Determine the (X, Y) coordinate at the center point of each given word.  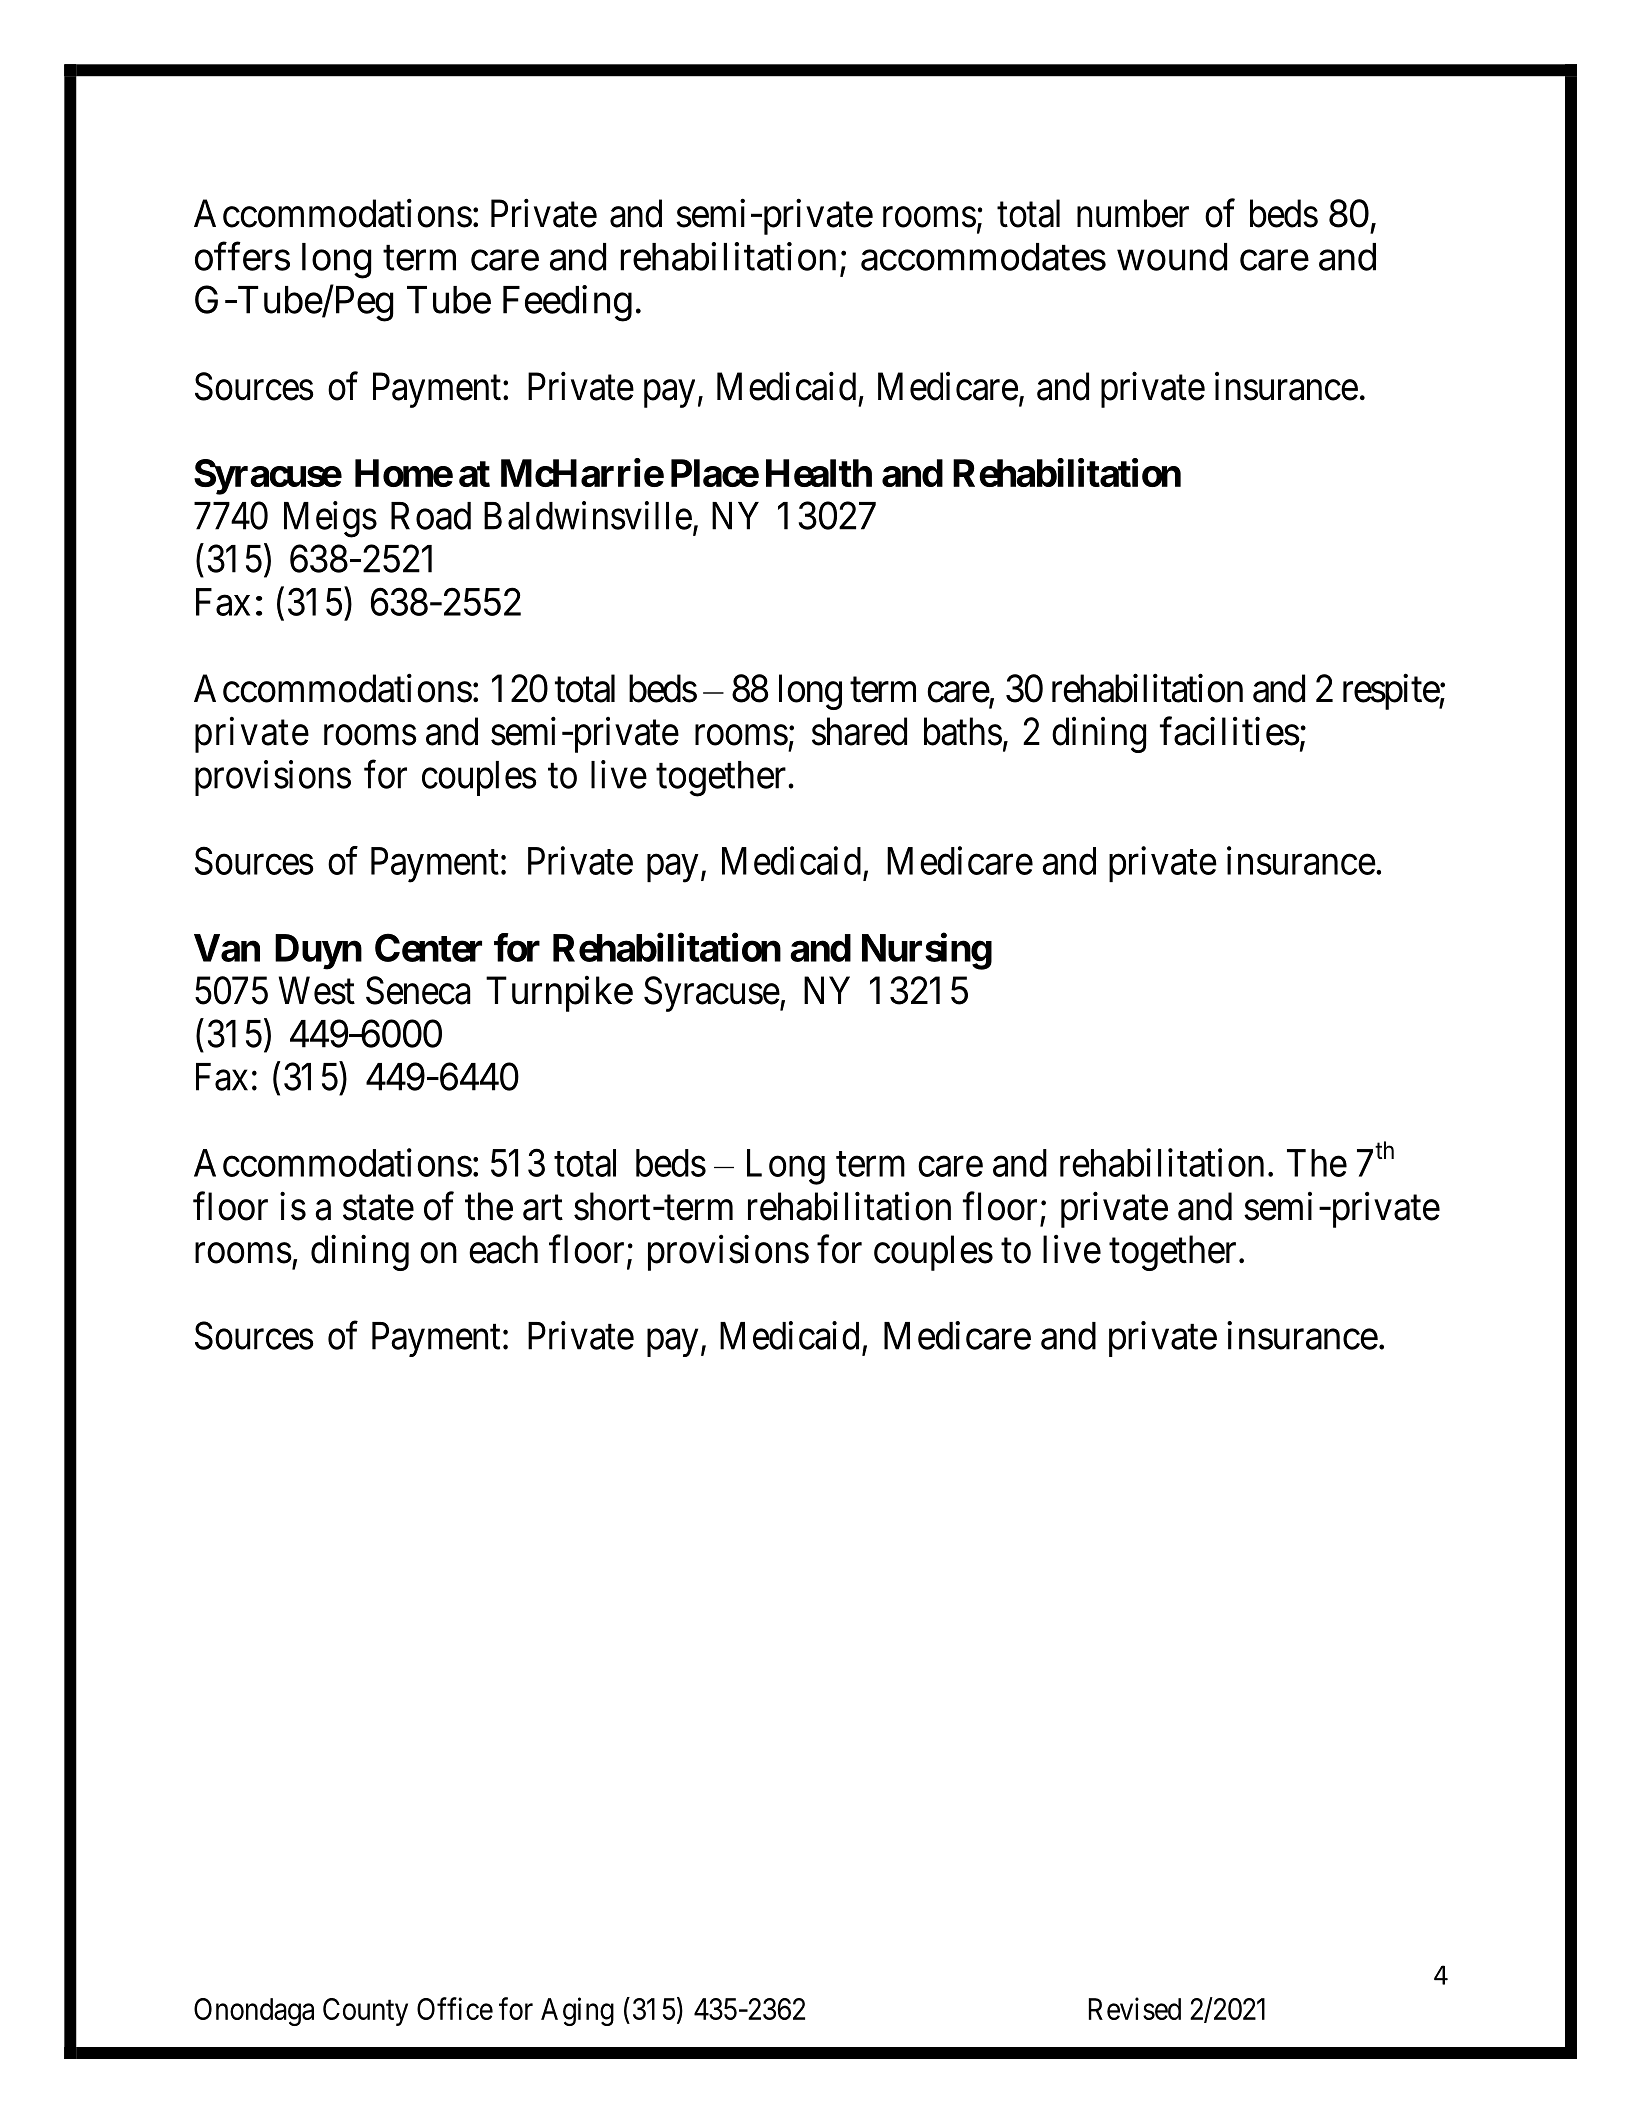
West (317, 991)
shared (859, 731)
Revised (1135, 2008)
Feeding (567, 303)
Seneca (418, 990)
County (365, 2012)
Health (819, 473)
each (503, 1249)
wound (1172, 257)
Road (431, 516)
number (1133, 213)
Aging (577, 2011)
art (543, 1208)
